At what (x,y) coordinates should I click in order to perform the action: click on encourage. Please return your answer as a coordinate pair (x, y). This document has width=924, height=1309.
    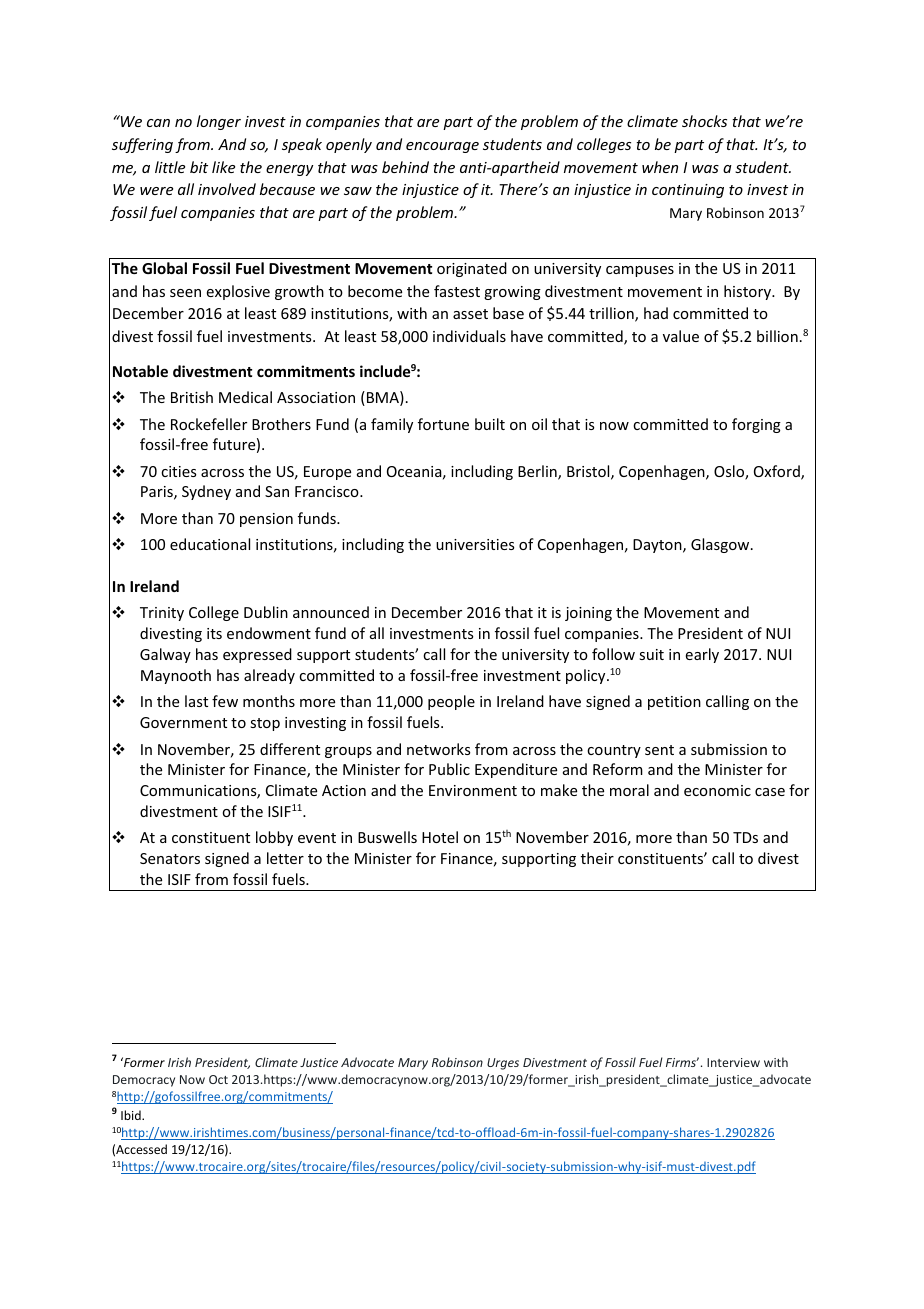
    Looking at the image, I should click on (442, 147).
